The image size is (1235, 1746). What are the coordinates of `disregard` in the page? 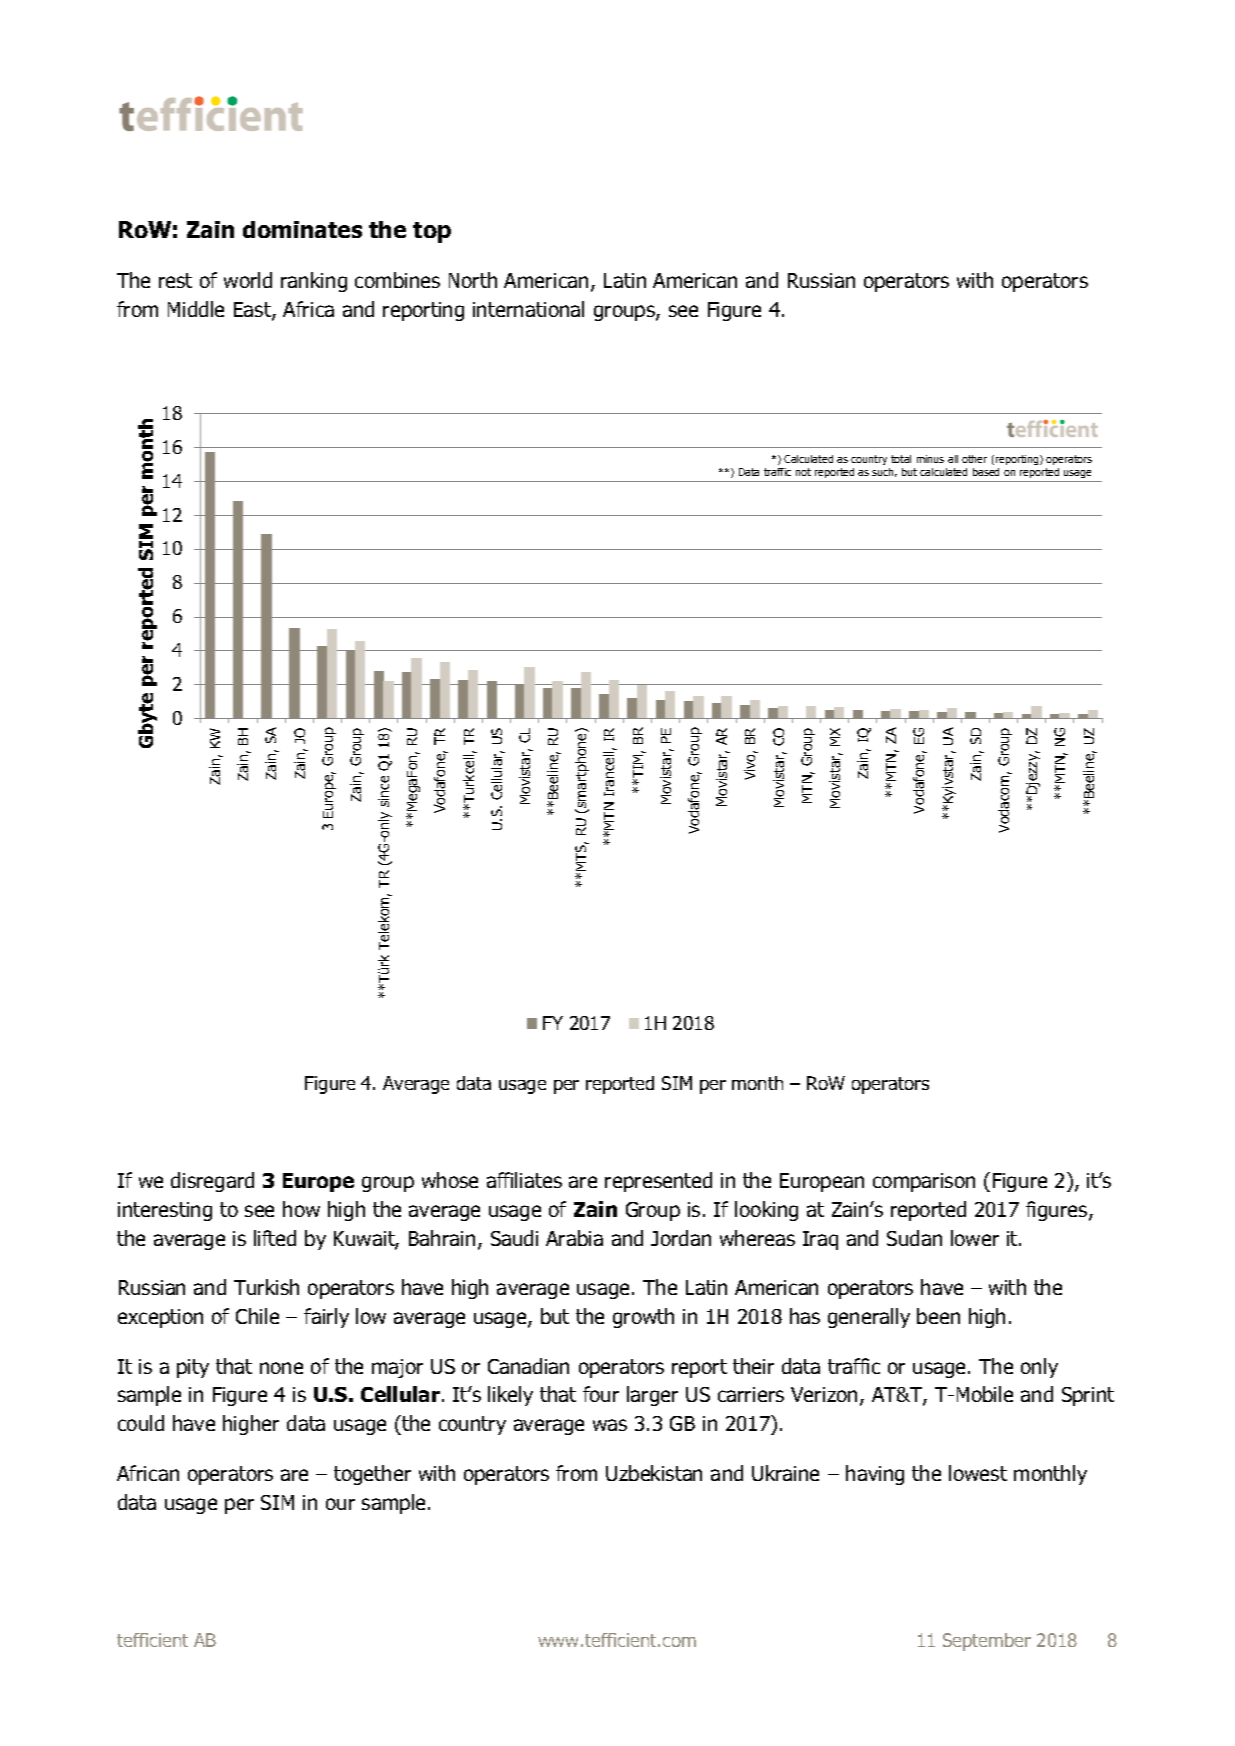 It's located at (212, 1182).
